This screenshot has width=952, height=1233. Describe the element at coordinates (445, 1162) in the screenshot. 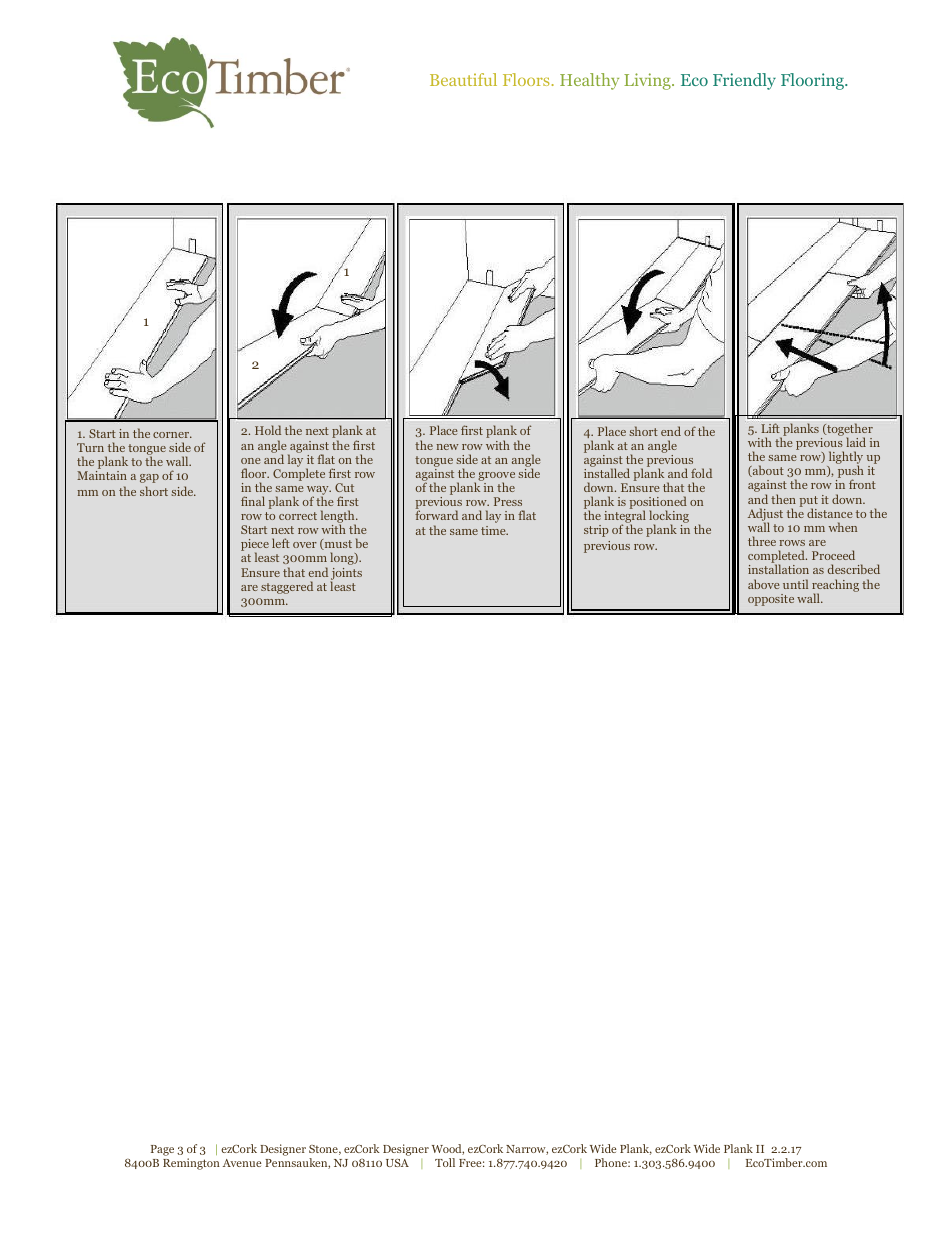

I see `Toll` at that location.
